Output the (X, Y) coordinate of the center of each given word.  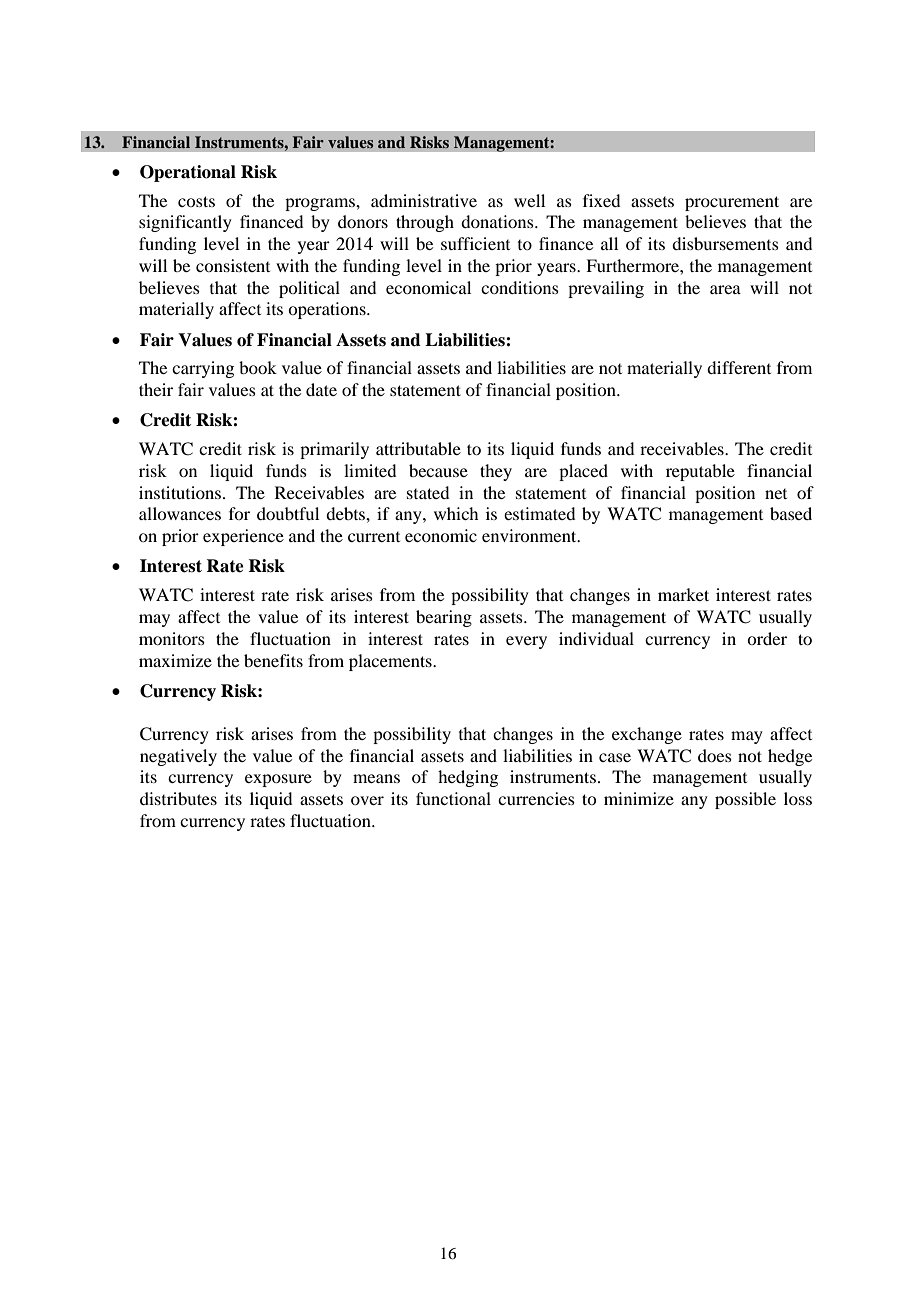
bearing (444, 618)
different (739, 367)
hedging (468, 778)
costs (196, 201)
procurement (732, 203)
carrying (203, 369)
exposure (278, 780)
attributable (418, 448)
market (683, 594)
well (529, 200)
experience (243, 537)
